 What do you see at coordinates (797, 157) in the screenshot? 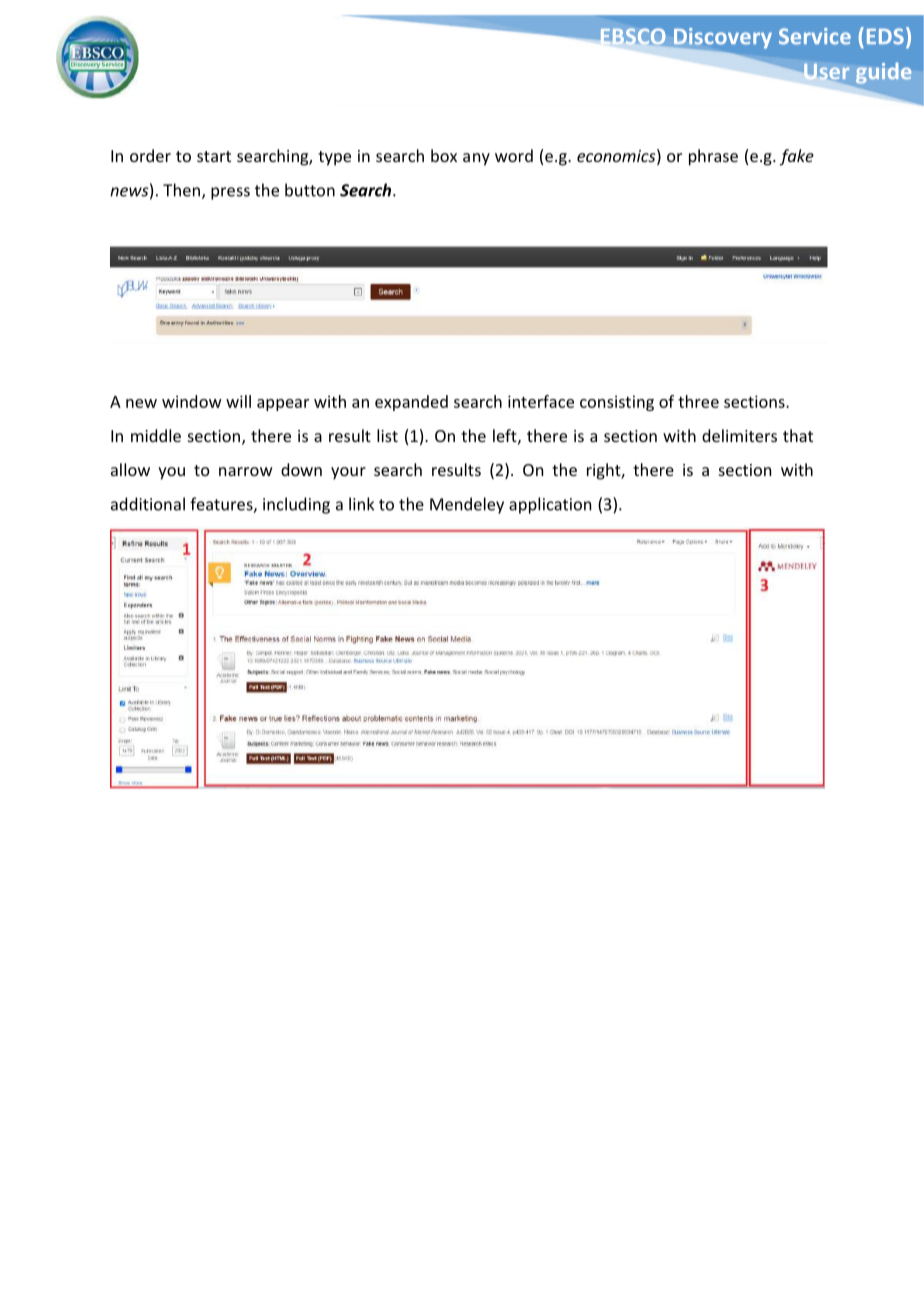
I see `fake` at bounding box center [797, 157].
